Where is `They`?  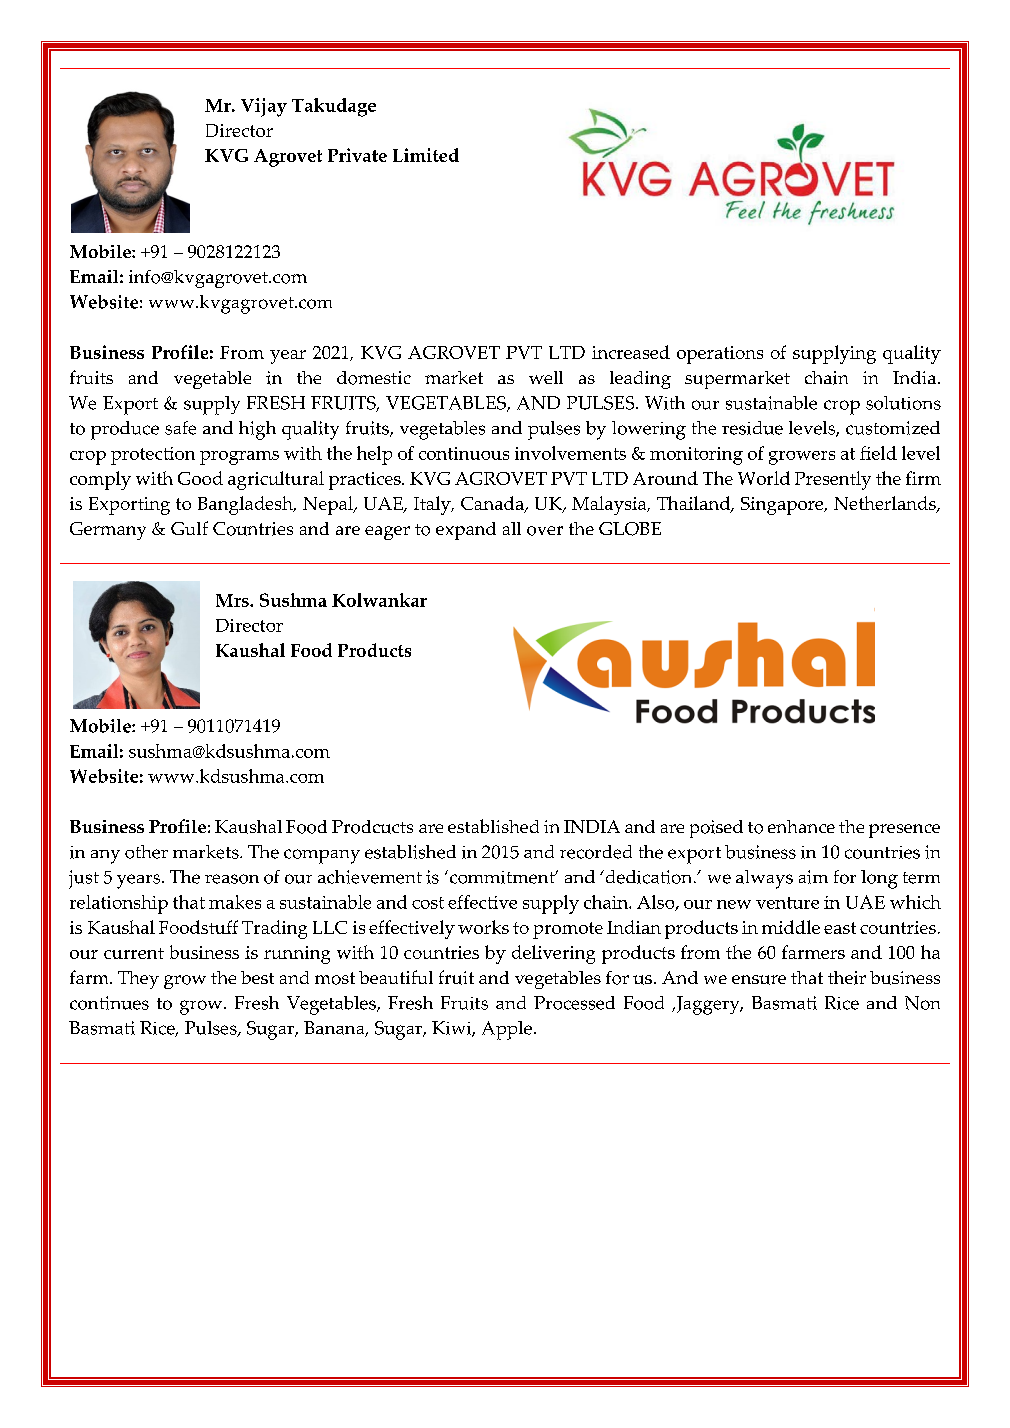
They is located at coordinates (138, 980).
